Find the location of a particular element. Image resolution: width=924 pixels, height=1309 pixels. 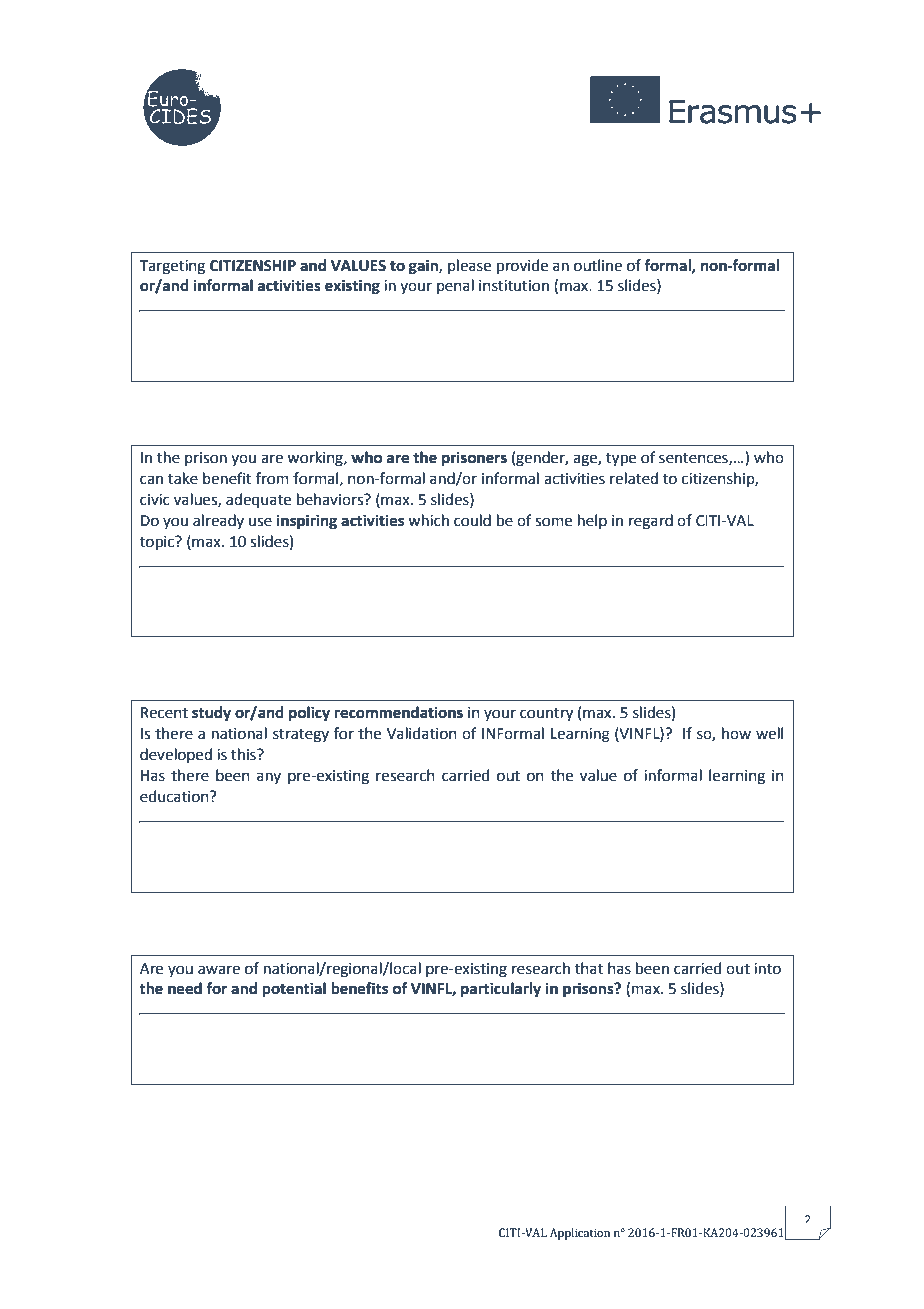

need is located at coordinates (185, 988).
